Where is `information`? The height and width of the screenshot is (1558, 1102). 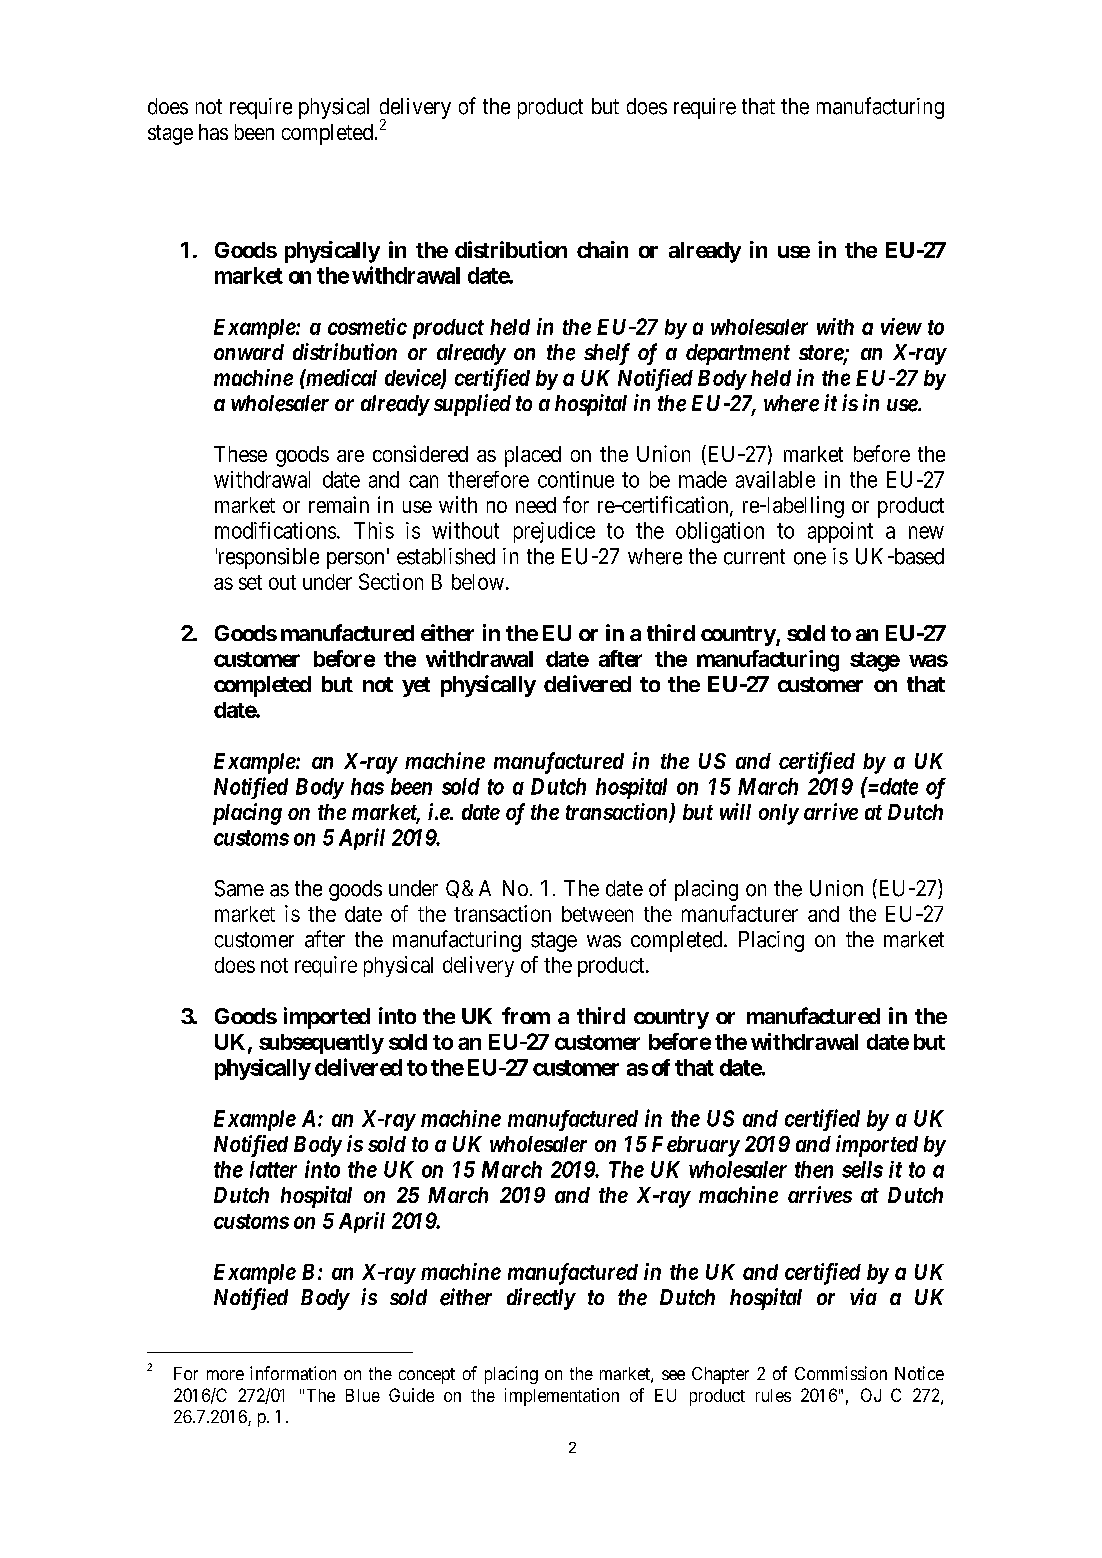
information is located at coordinates (293, 1373).
